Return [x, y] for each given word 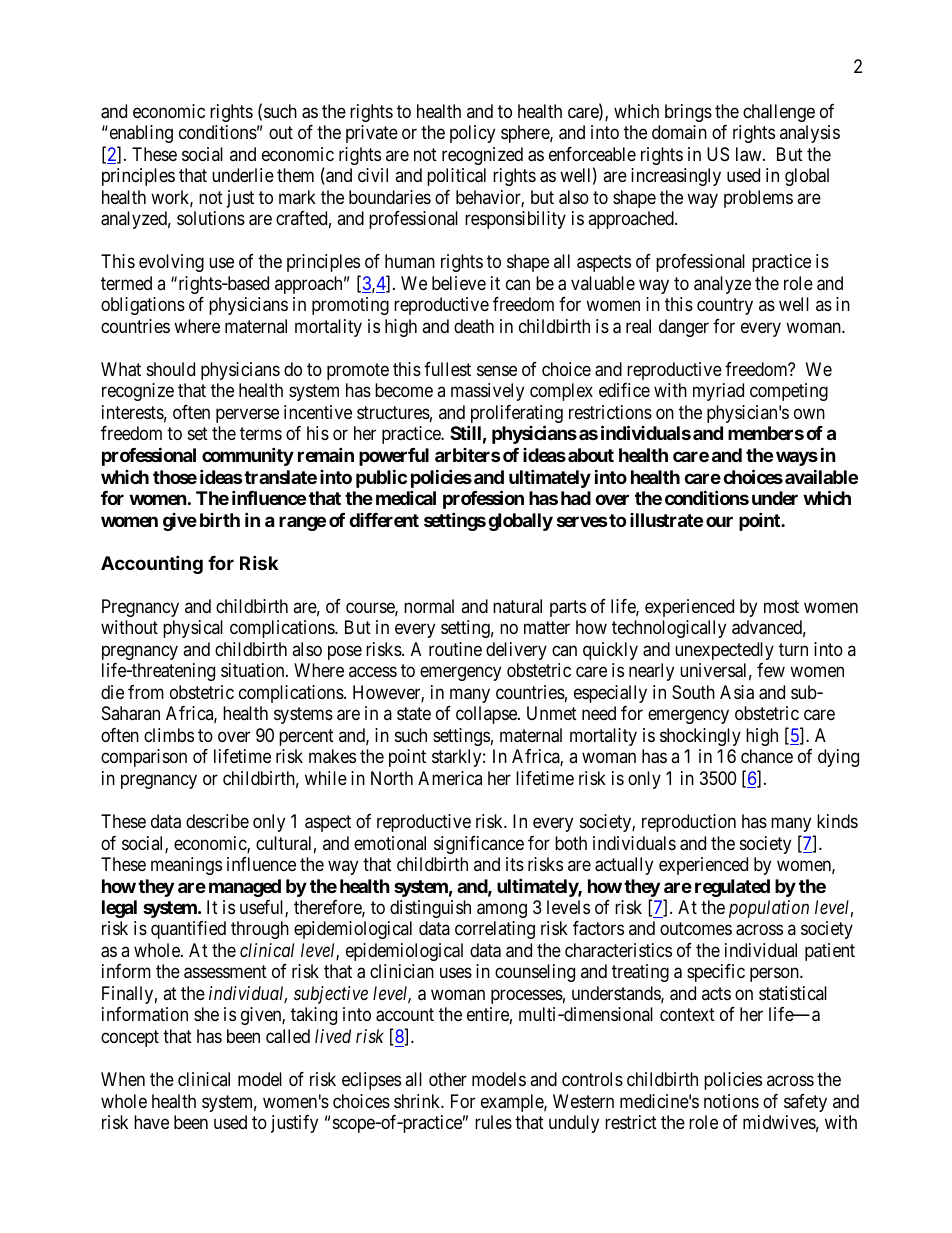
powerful [394, 457]
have [151, 1122]
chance [767, 756]
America [450, 778]
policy [472, 134]
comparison [144, 758]
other [448, 1079]
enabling [140, 134]
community [248, 456]
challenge [779, 113]
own [809, 413]
